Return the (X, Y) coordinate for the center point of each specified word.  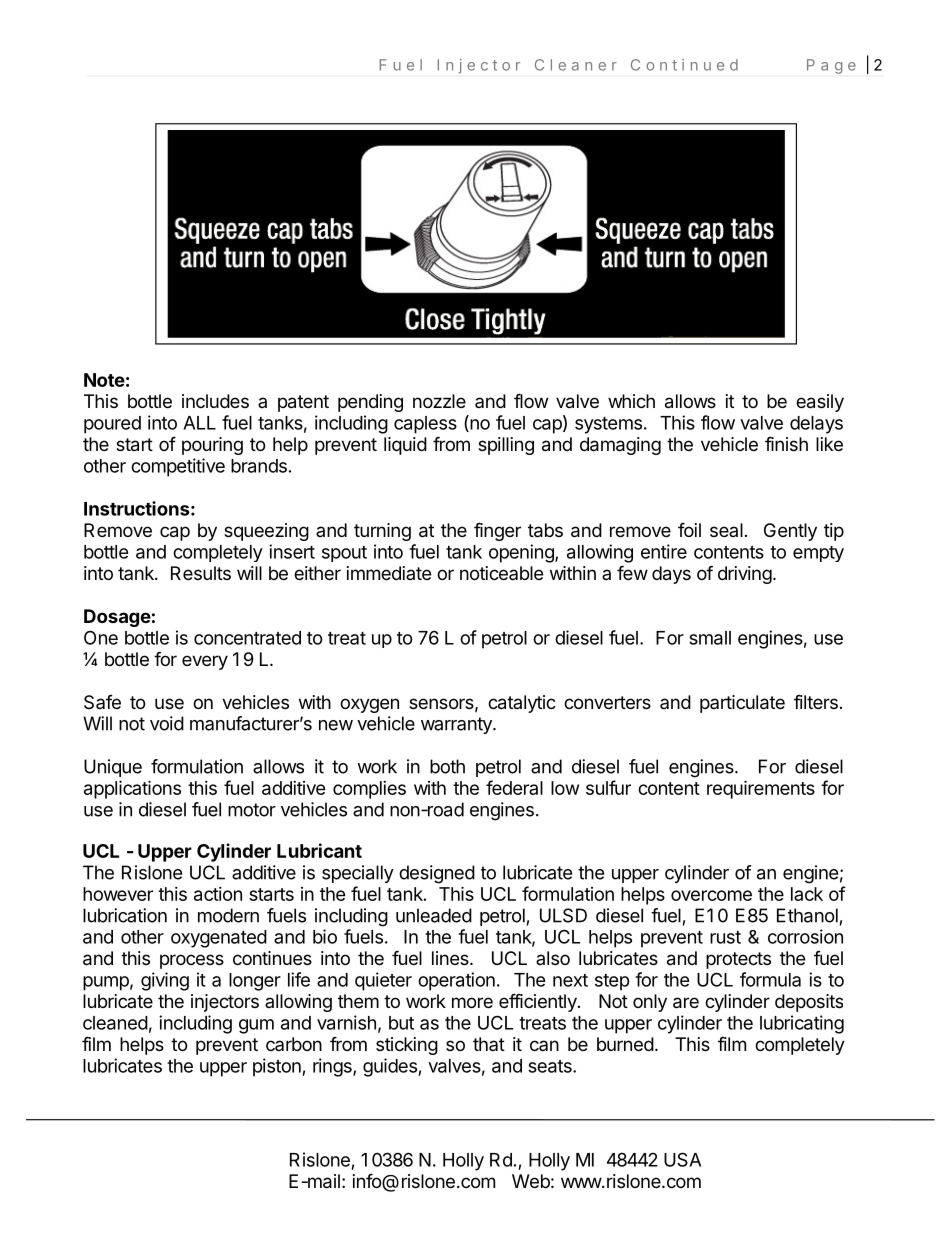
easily (820, 403)
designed (437, 874)
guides (391, 1067)
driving (745, 575)
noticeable (501, 573)
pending (370, 403)
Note (104, 380)
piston (278, 1067)
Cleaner (576, 65)
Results (201, 573)
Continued (684, 65)
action (218, 894)
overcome (711, 895)
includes (215, 401)
